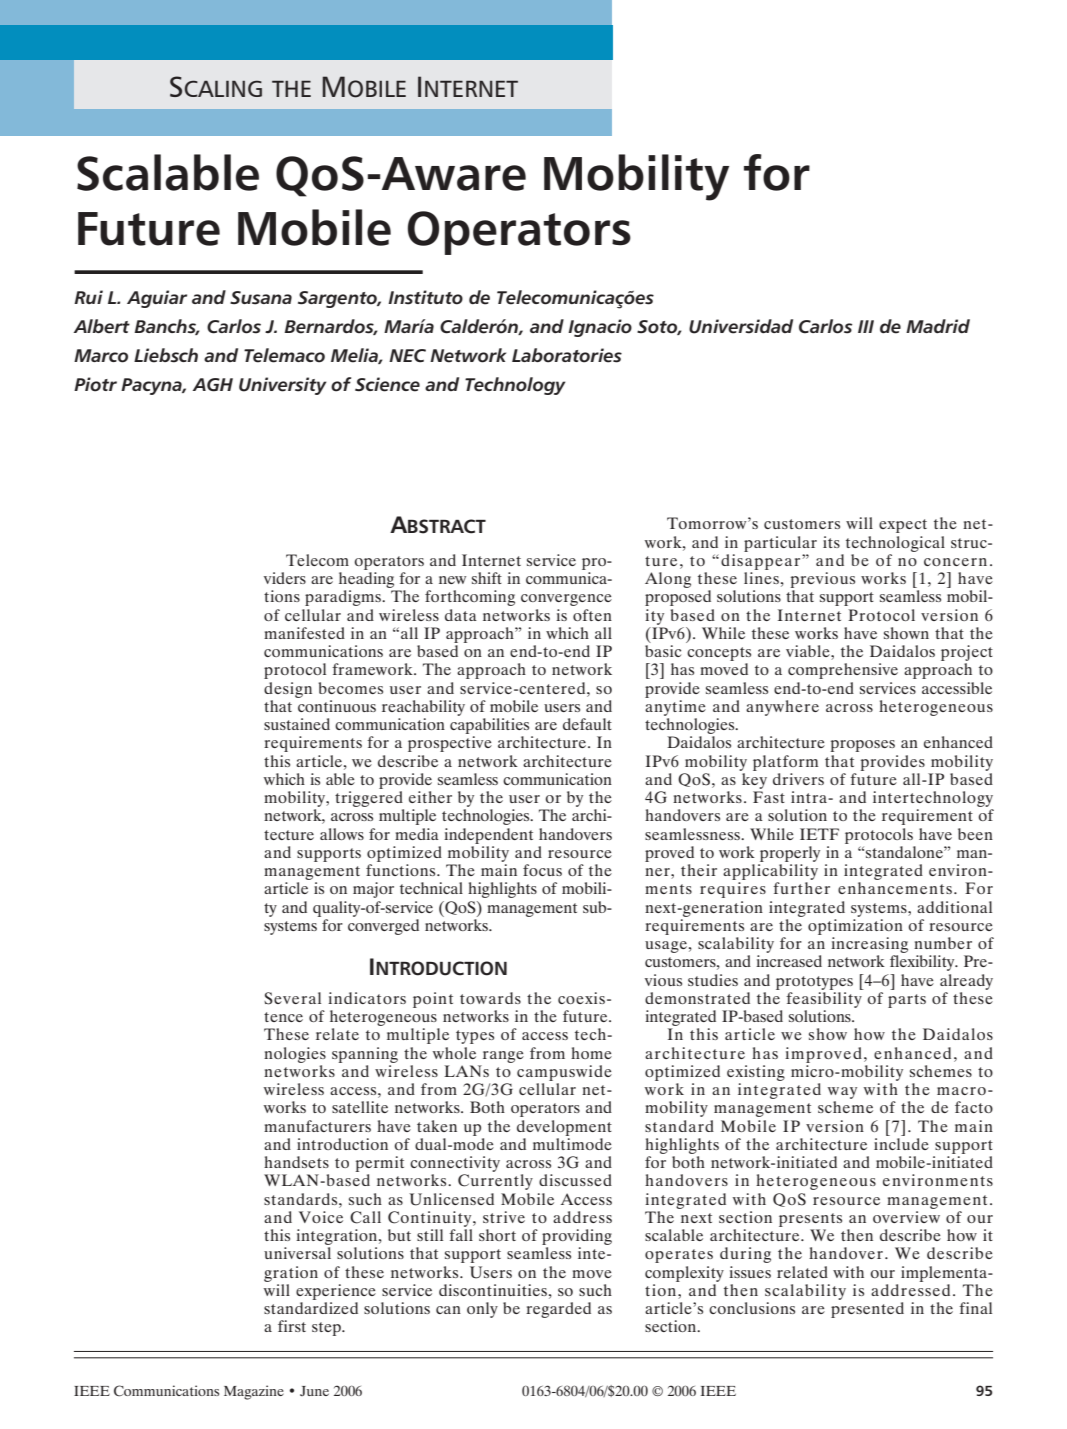 The width and height of the screenshot is (1067, 1429). I want to click on Susana, so click(261, 298).
